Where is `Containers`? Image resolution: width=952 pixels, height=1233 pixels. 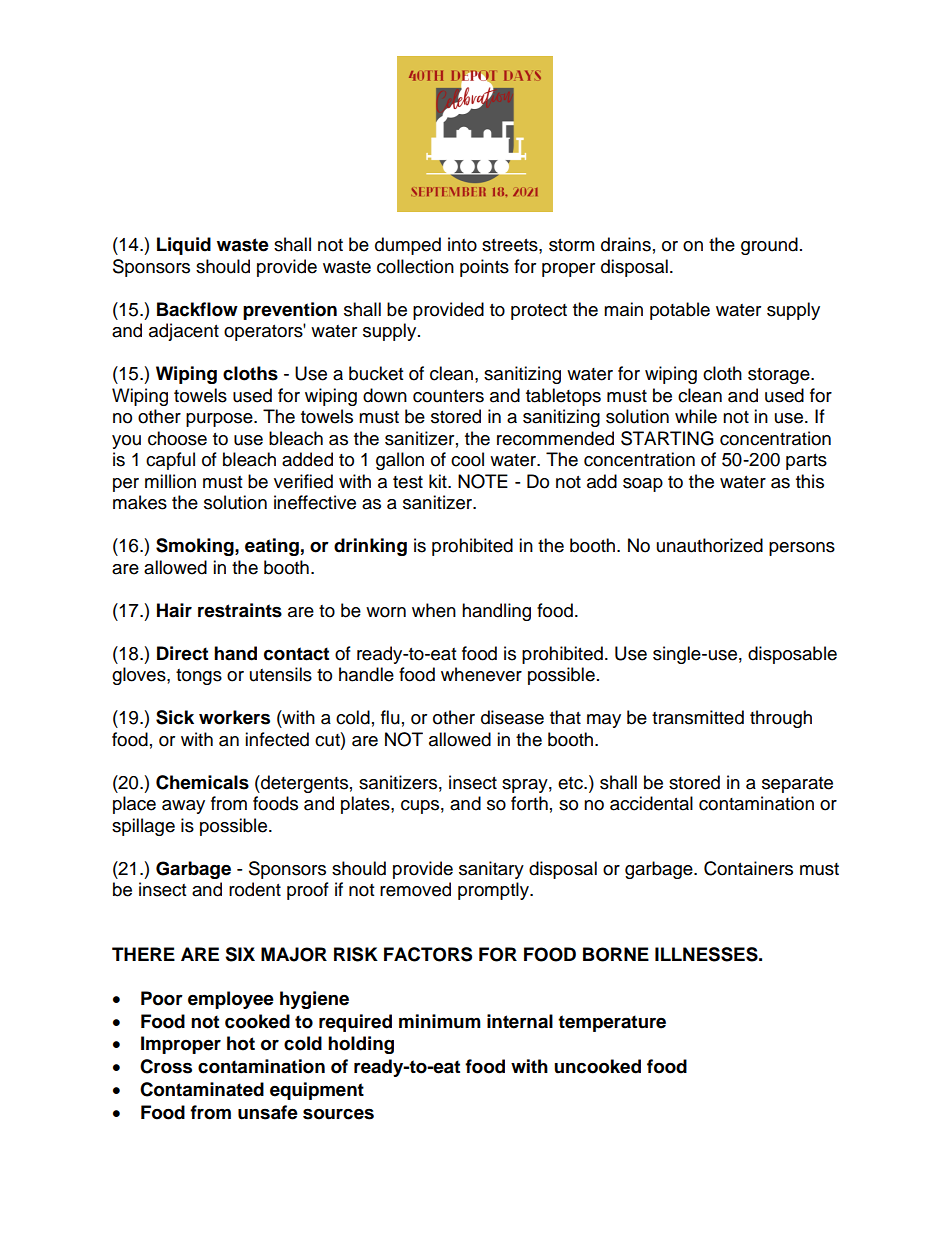
Containers is located at coordinates (748, 868).
